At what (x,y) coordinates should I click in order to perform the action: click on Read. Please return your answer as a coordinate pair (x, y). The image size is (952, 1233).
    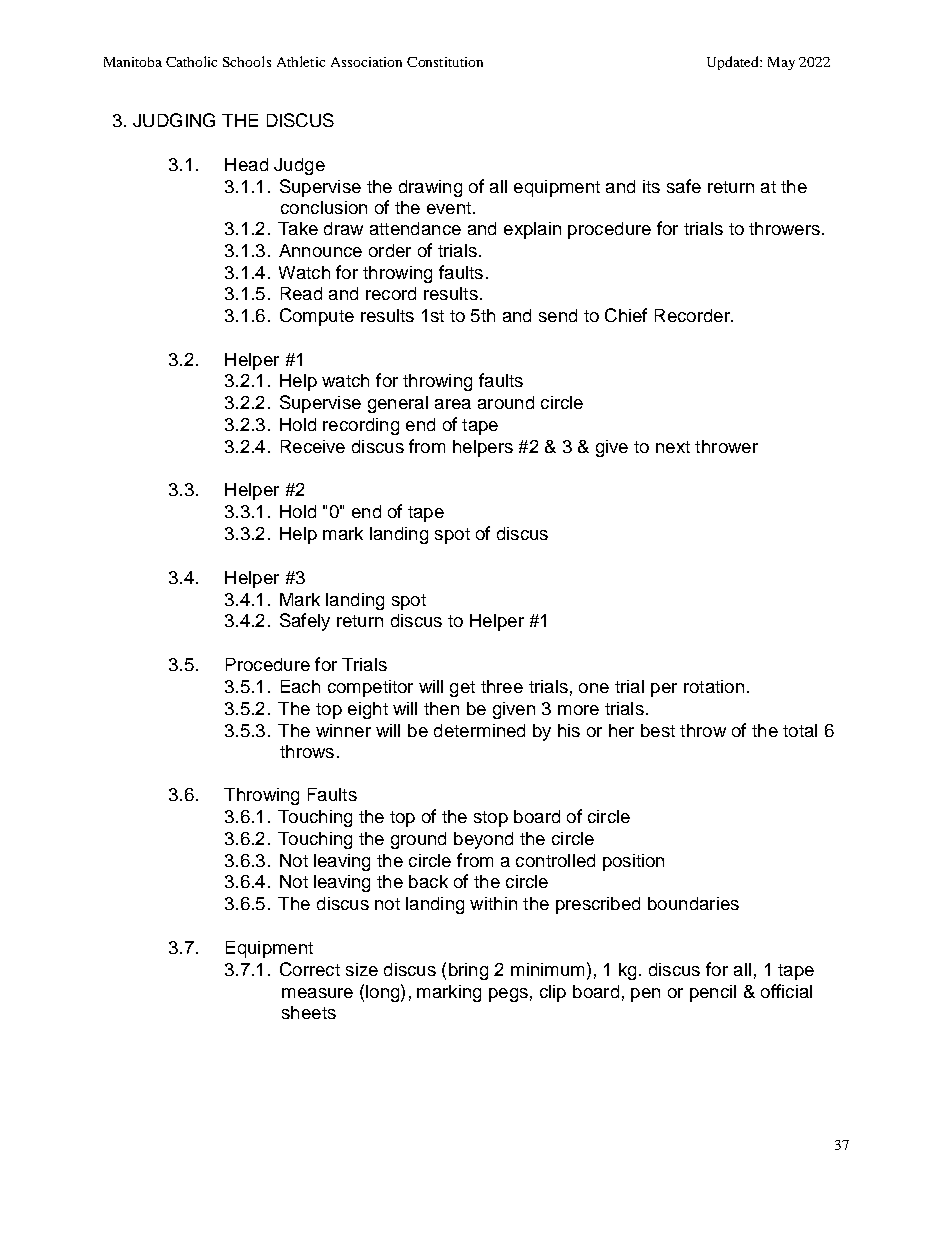
    Looking at the image, I should click on (301, 293).
